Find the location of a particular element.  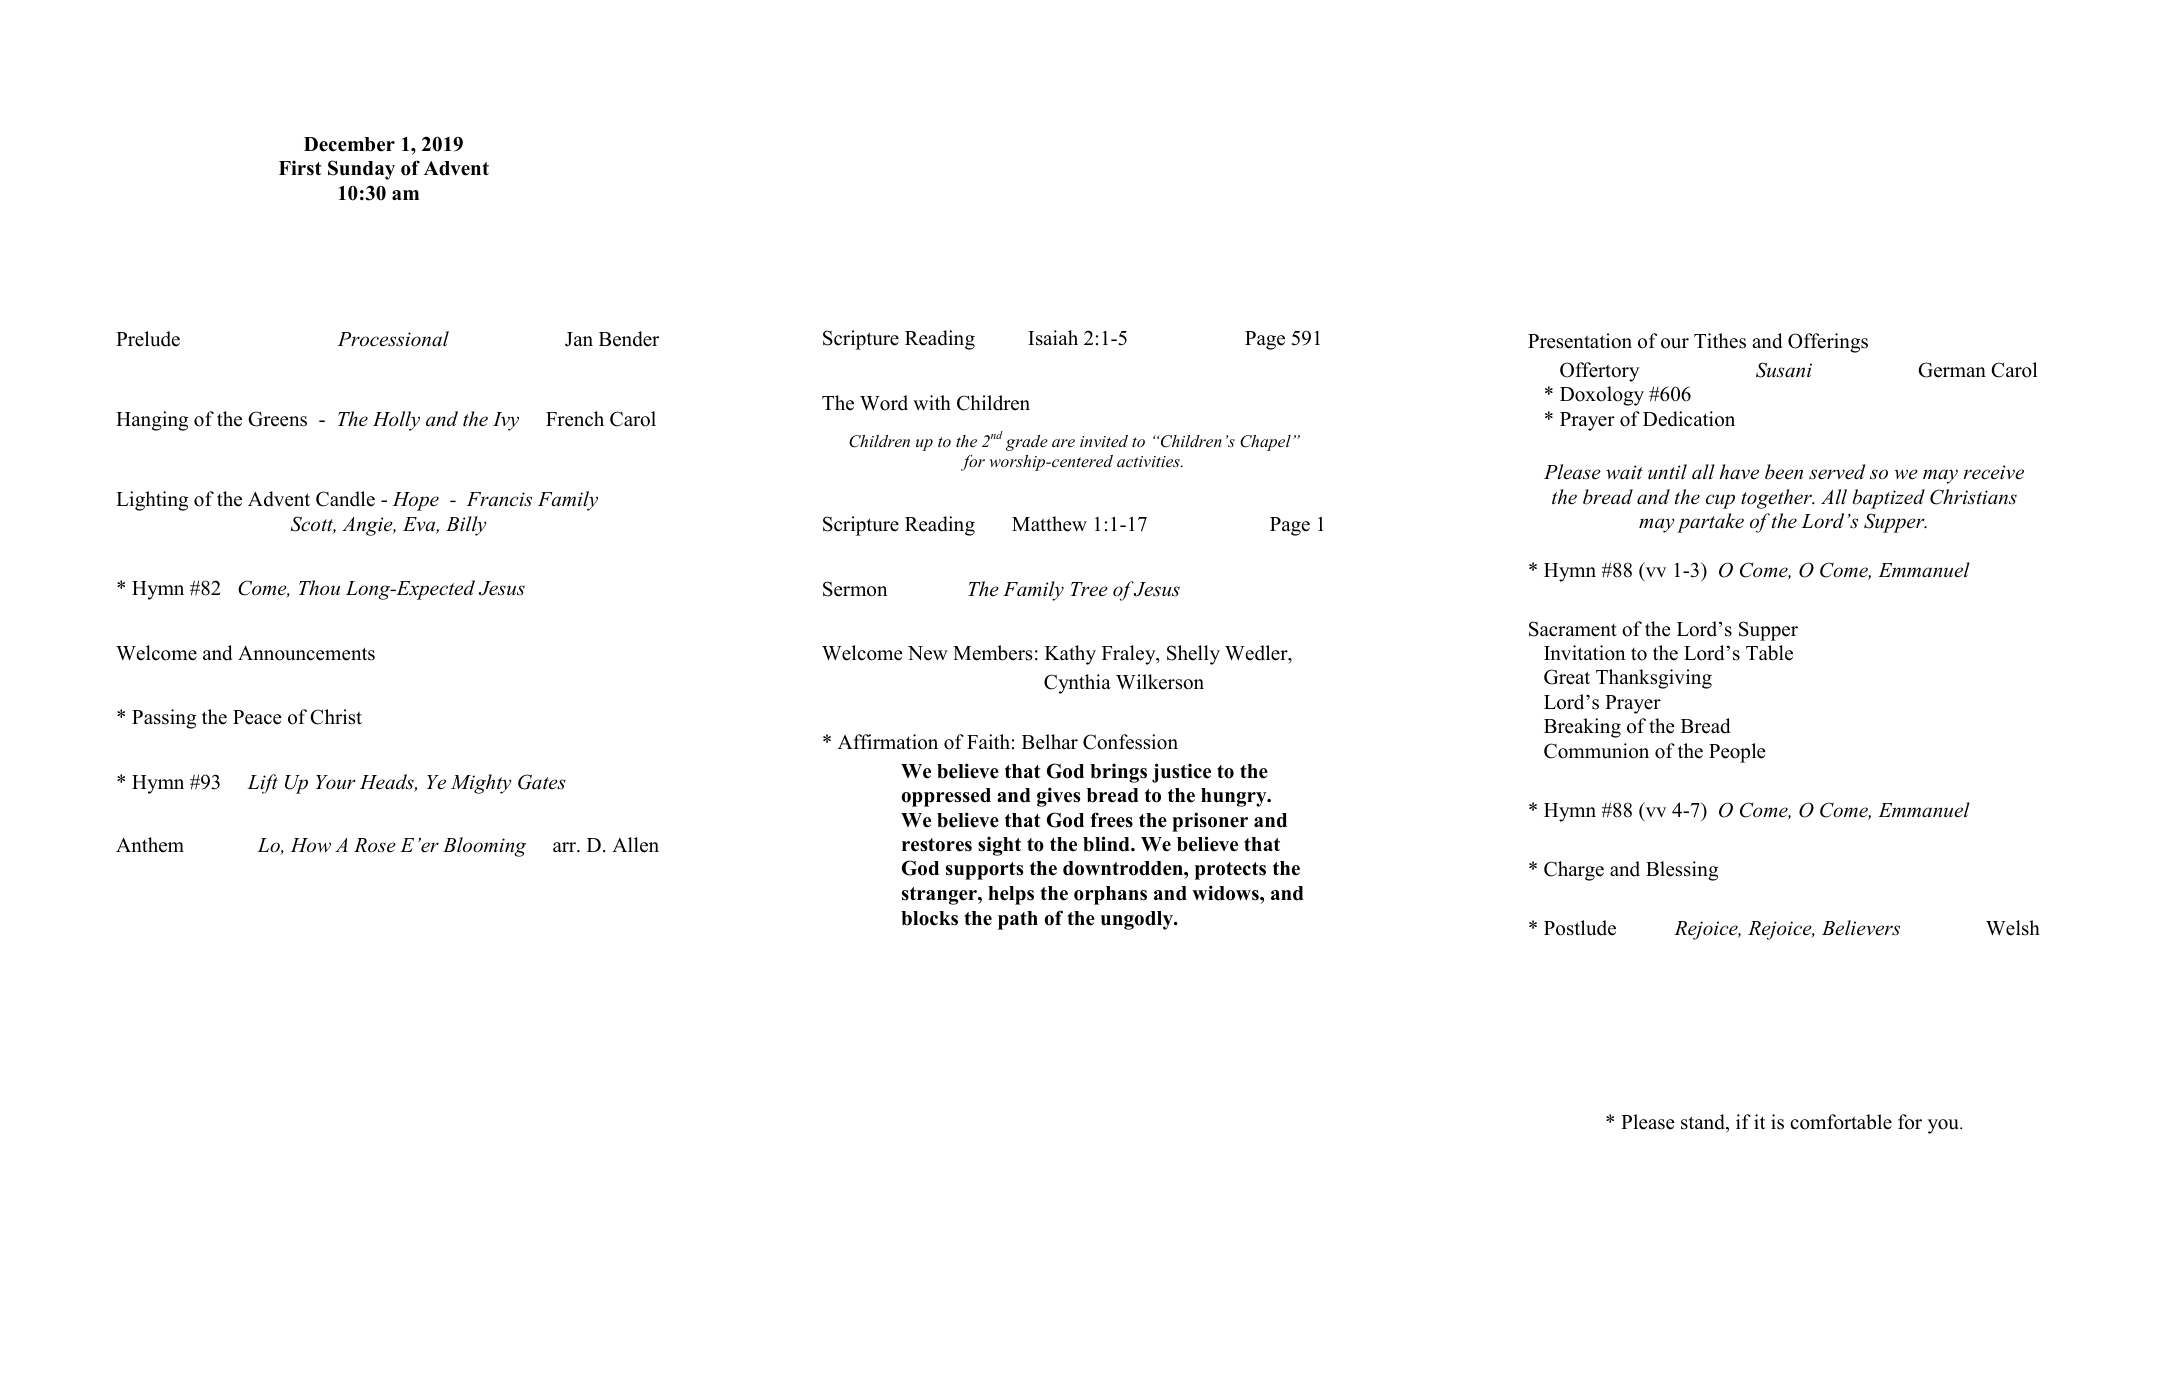

Blessing is located at coordinates (1682, 871).
